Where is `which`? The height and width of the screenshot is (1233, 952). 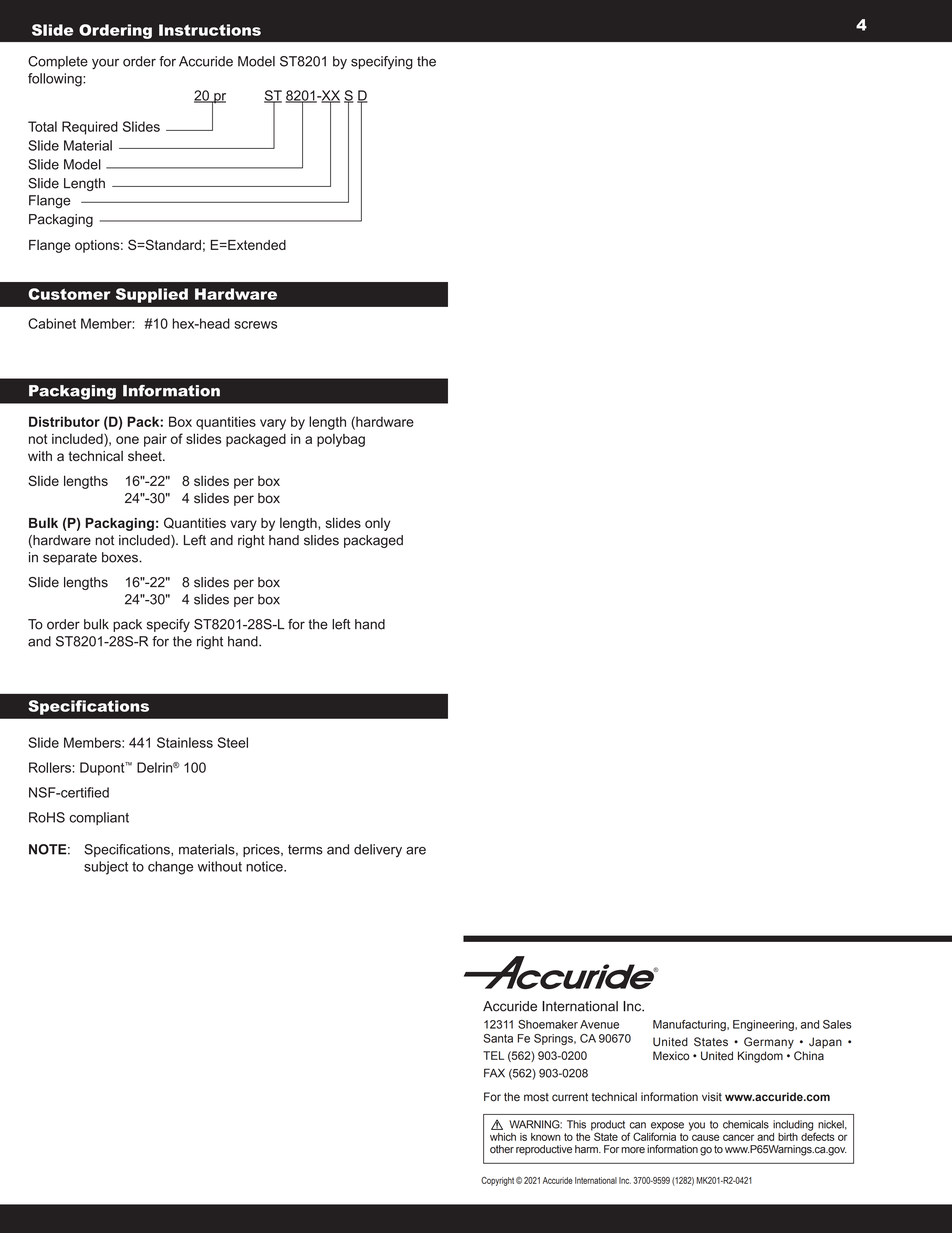
which is located at coordinates (503, 1137).
